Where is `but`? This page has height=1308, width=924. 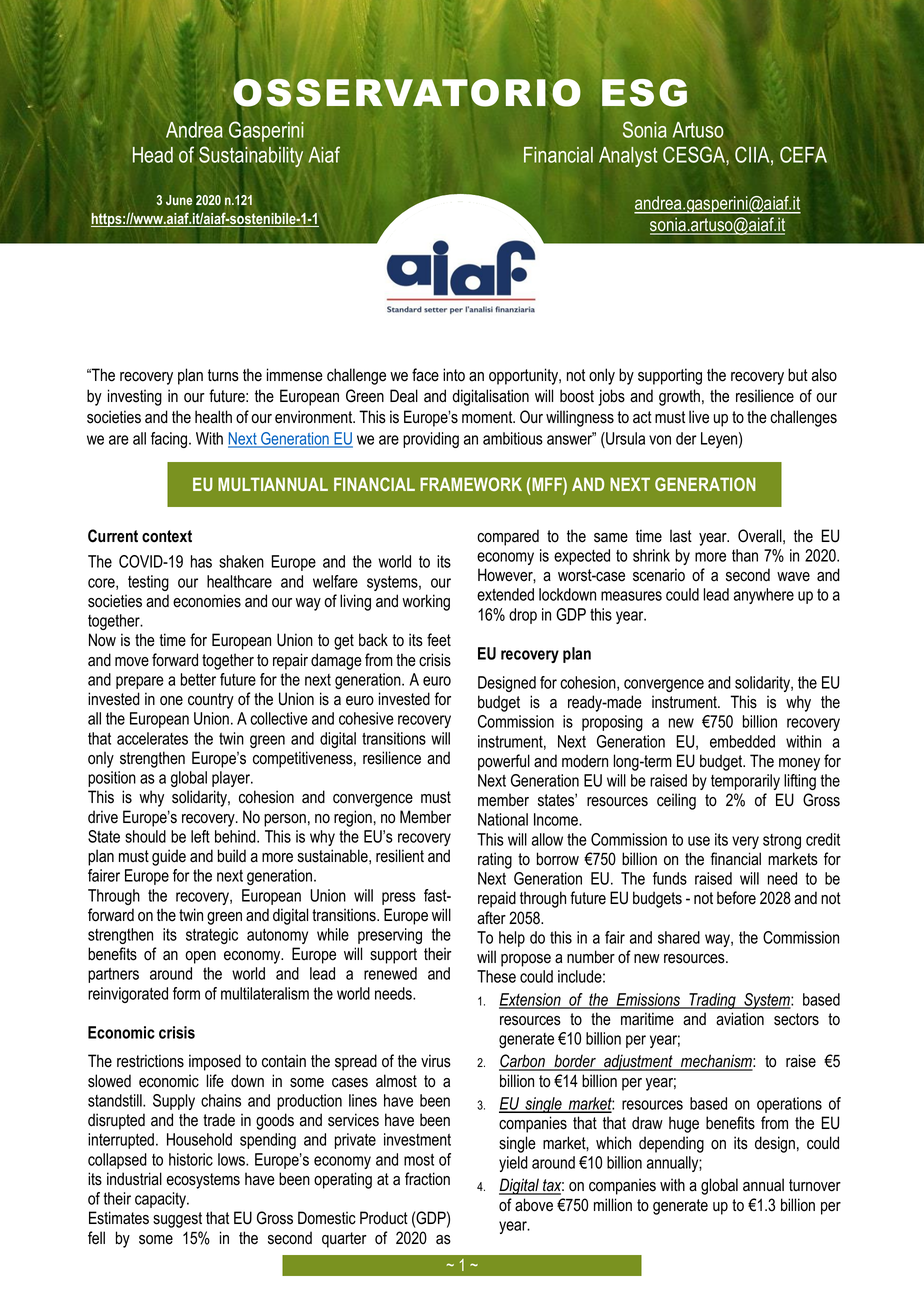
but is located at coordinates (798, 375).
